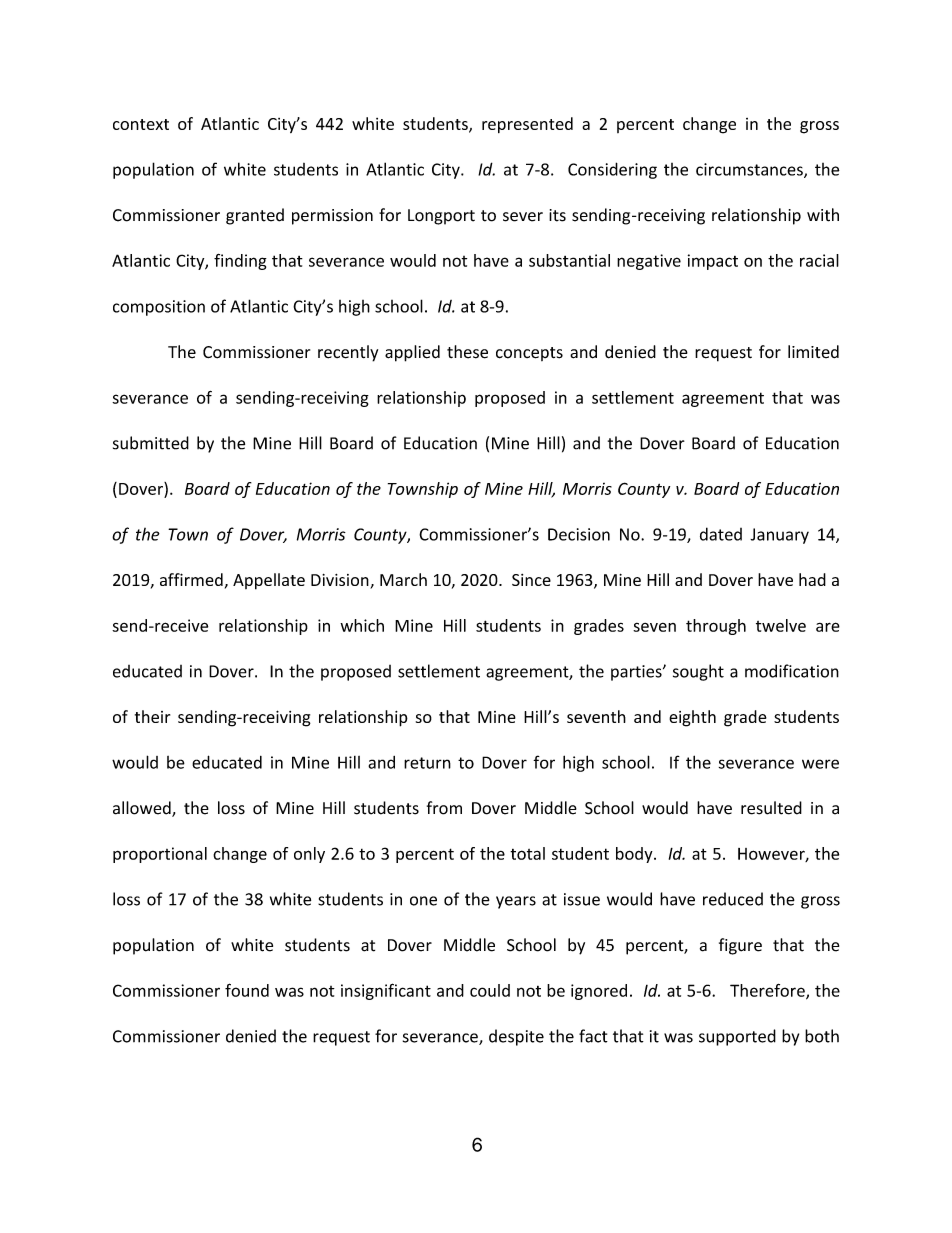  What do you see at coordinates (143, 809) in the image?
I see `allowed` at bounding box center [143, 809].
